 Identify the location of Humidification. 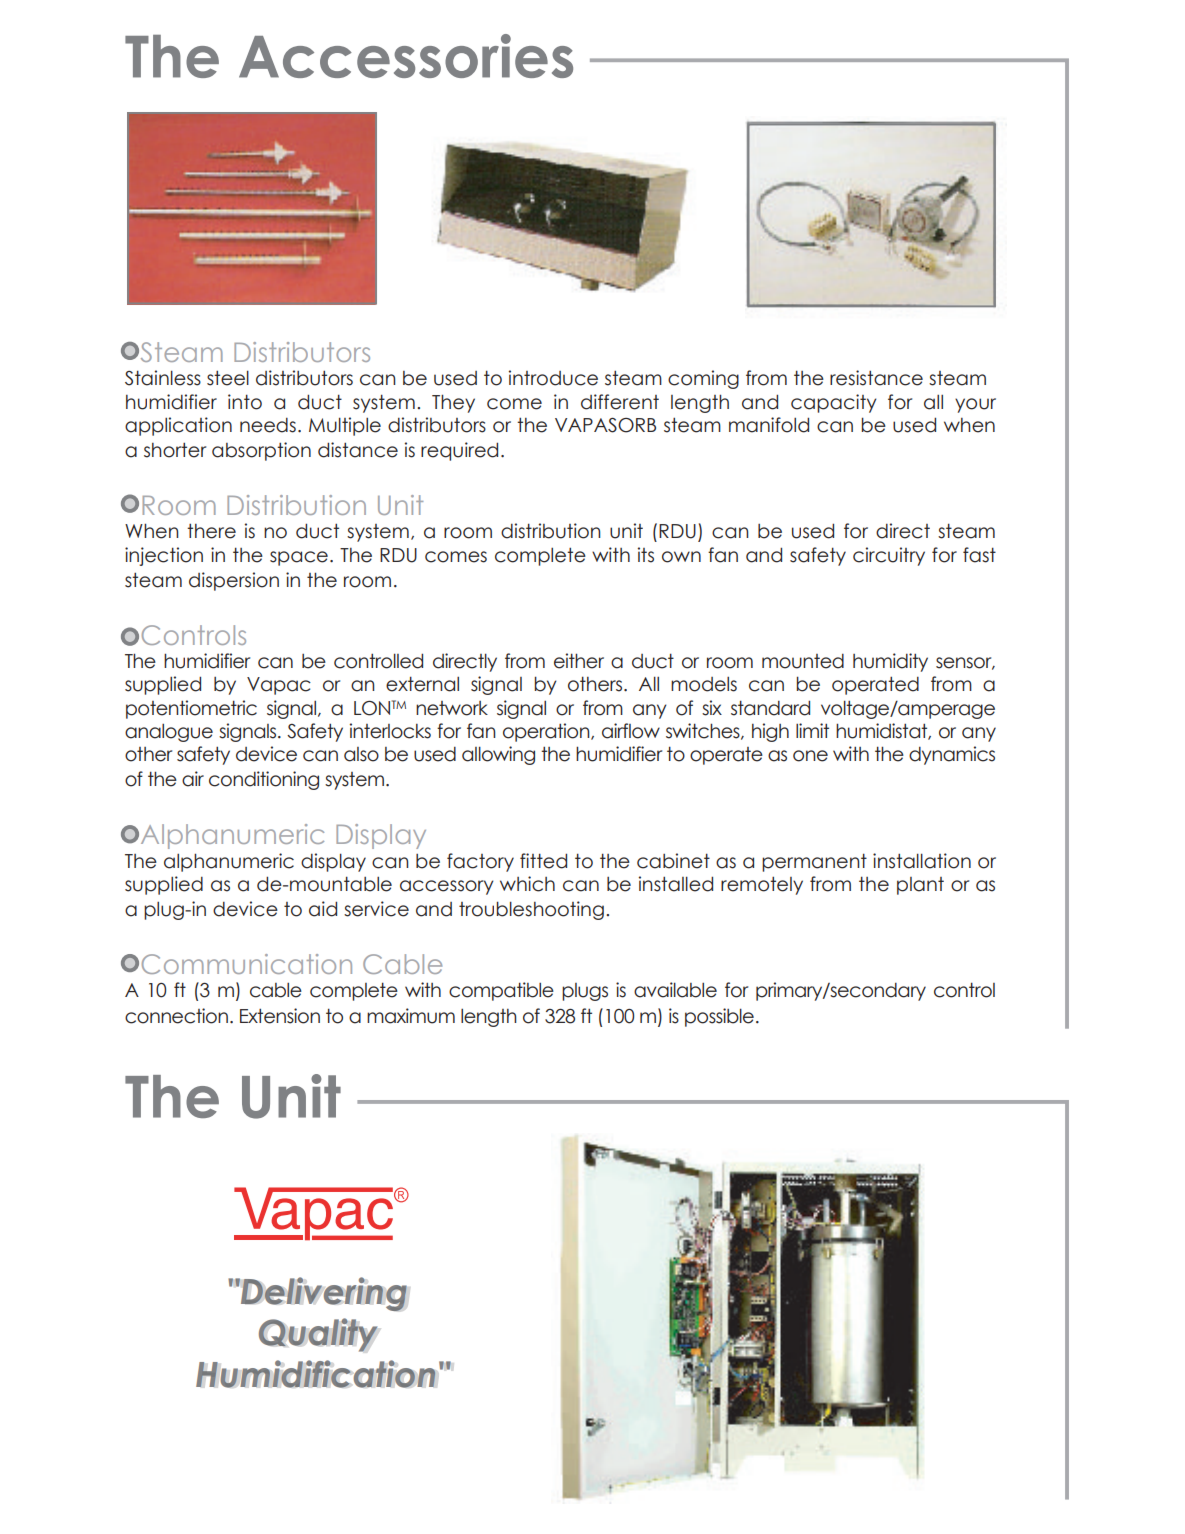
(316, 1374).
